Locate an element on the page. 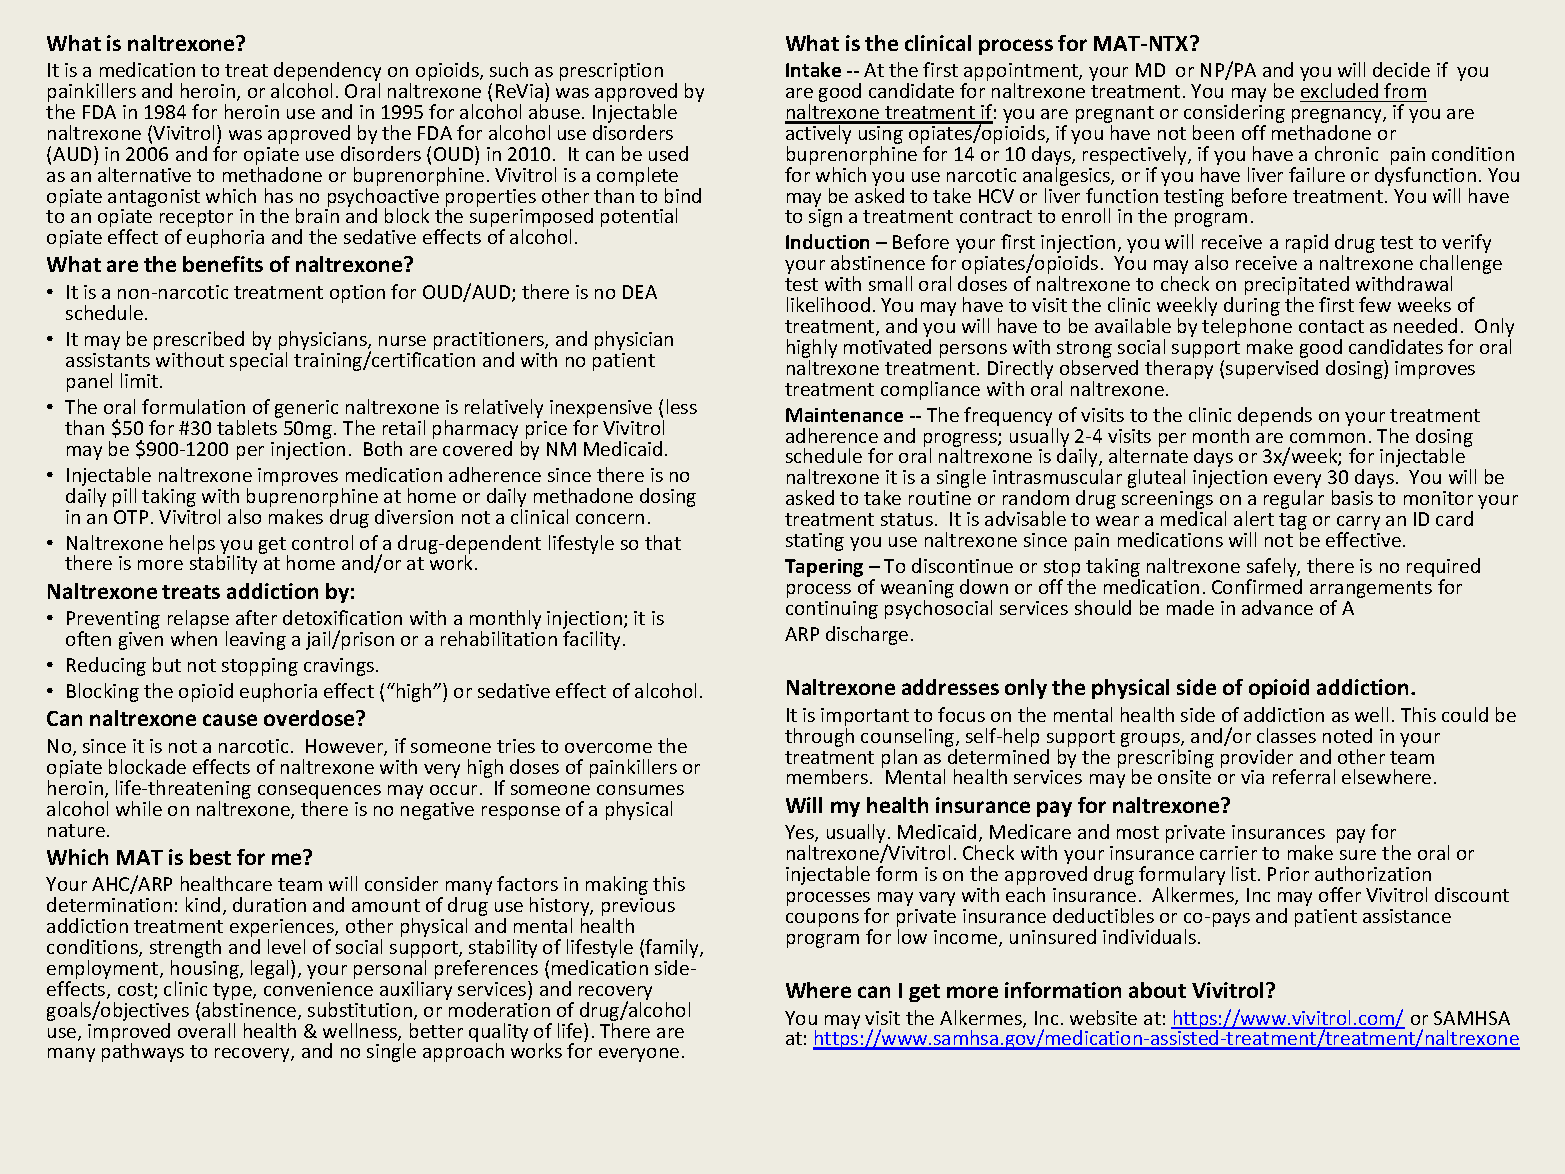 Image resolution: width=1565 pixels, height=1174 pixels. generic is located at coordinates (306, 409).
